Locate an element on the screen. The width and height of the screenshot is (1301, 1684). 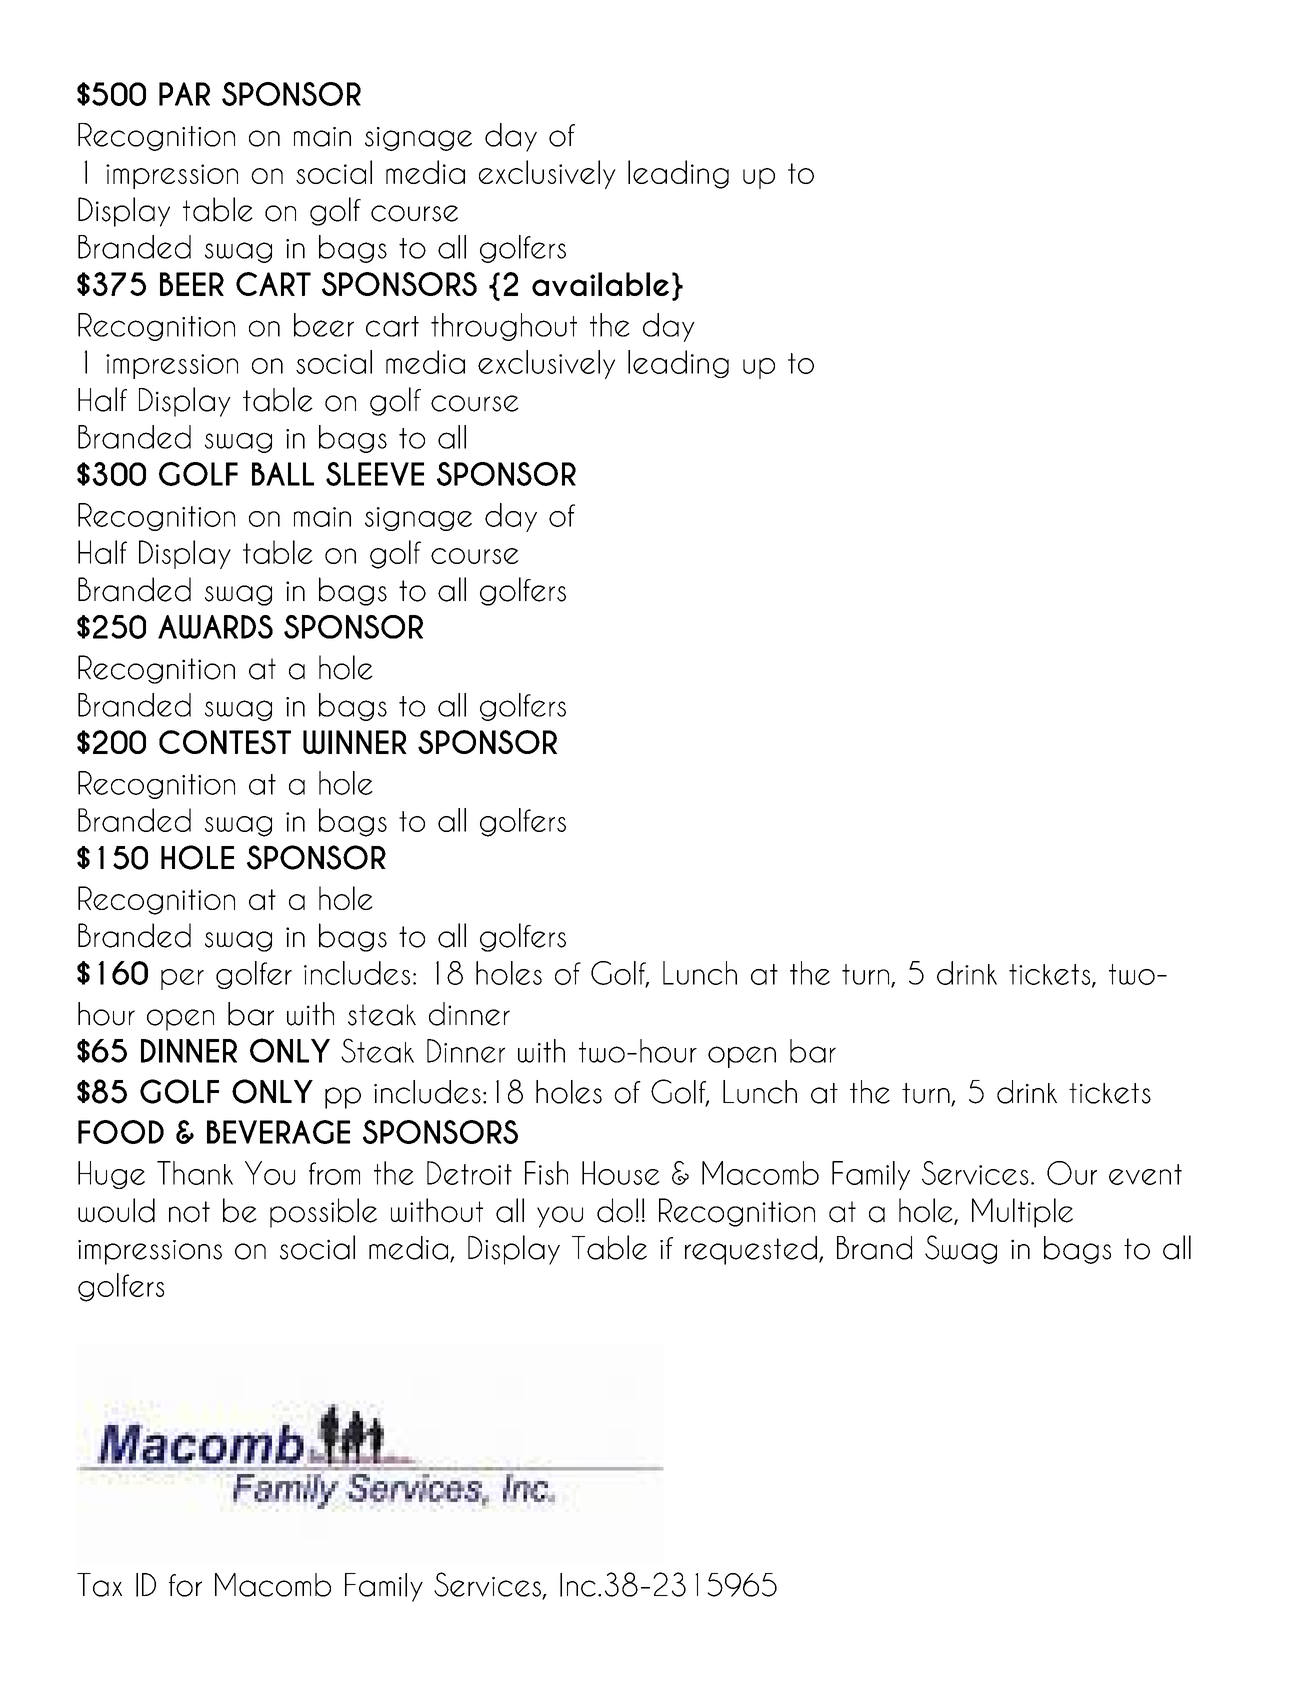
SLEEVE is located at coordinates (375, 474).
